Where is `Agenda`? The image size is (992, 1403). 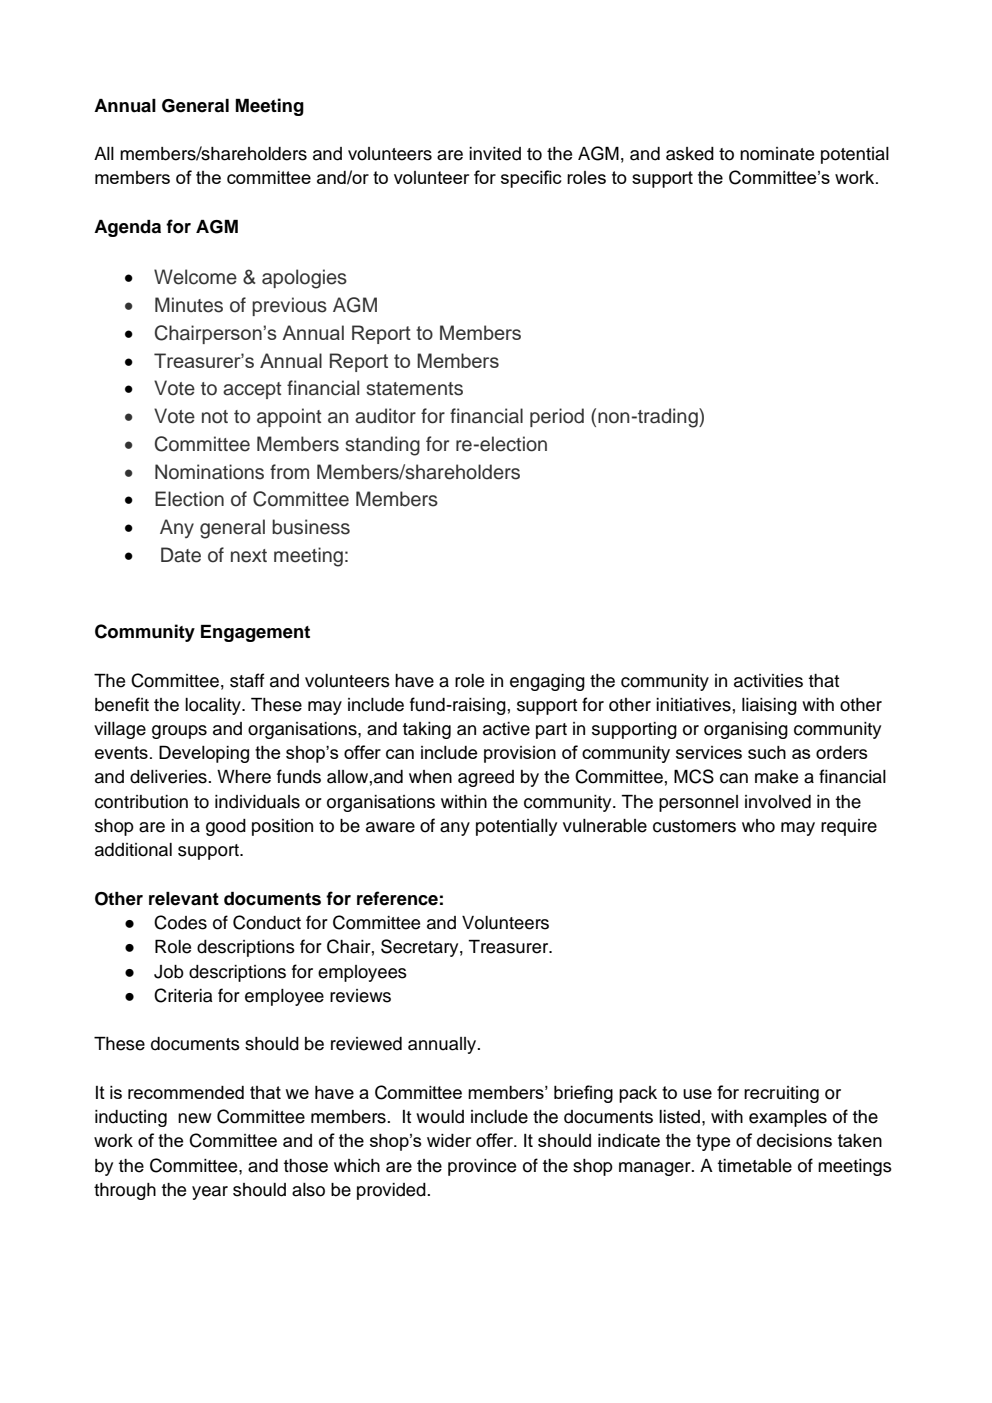 Agenda is located at coordinates (127, 228).
